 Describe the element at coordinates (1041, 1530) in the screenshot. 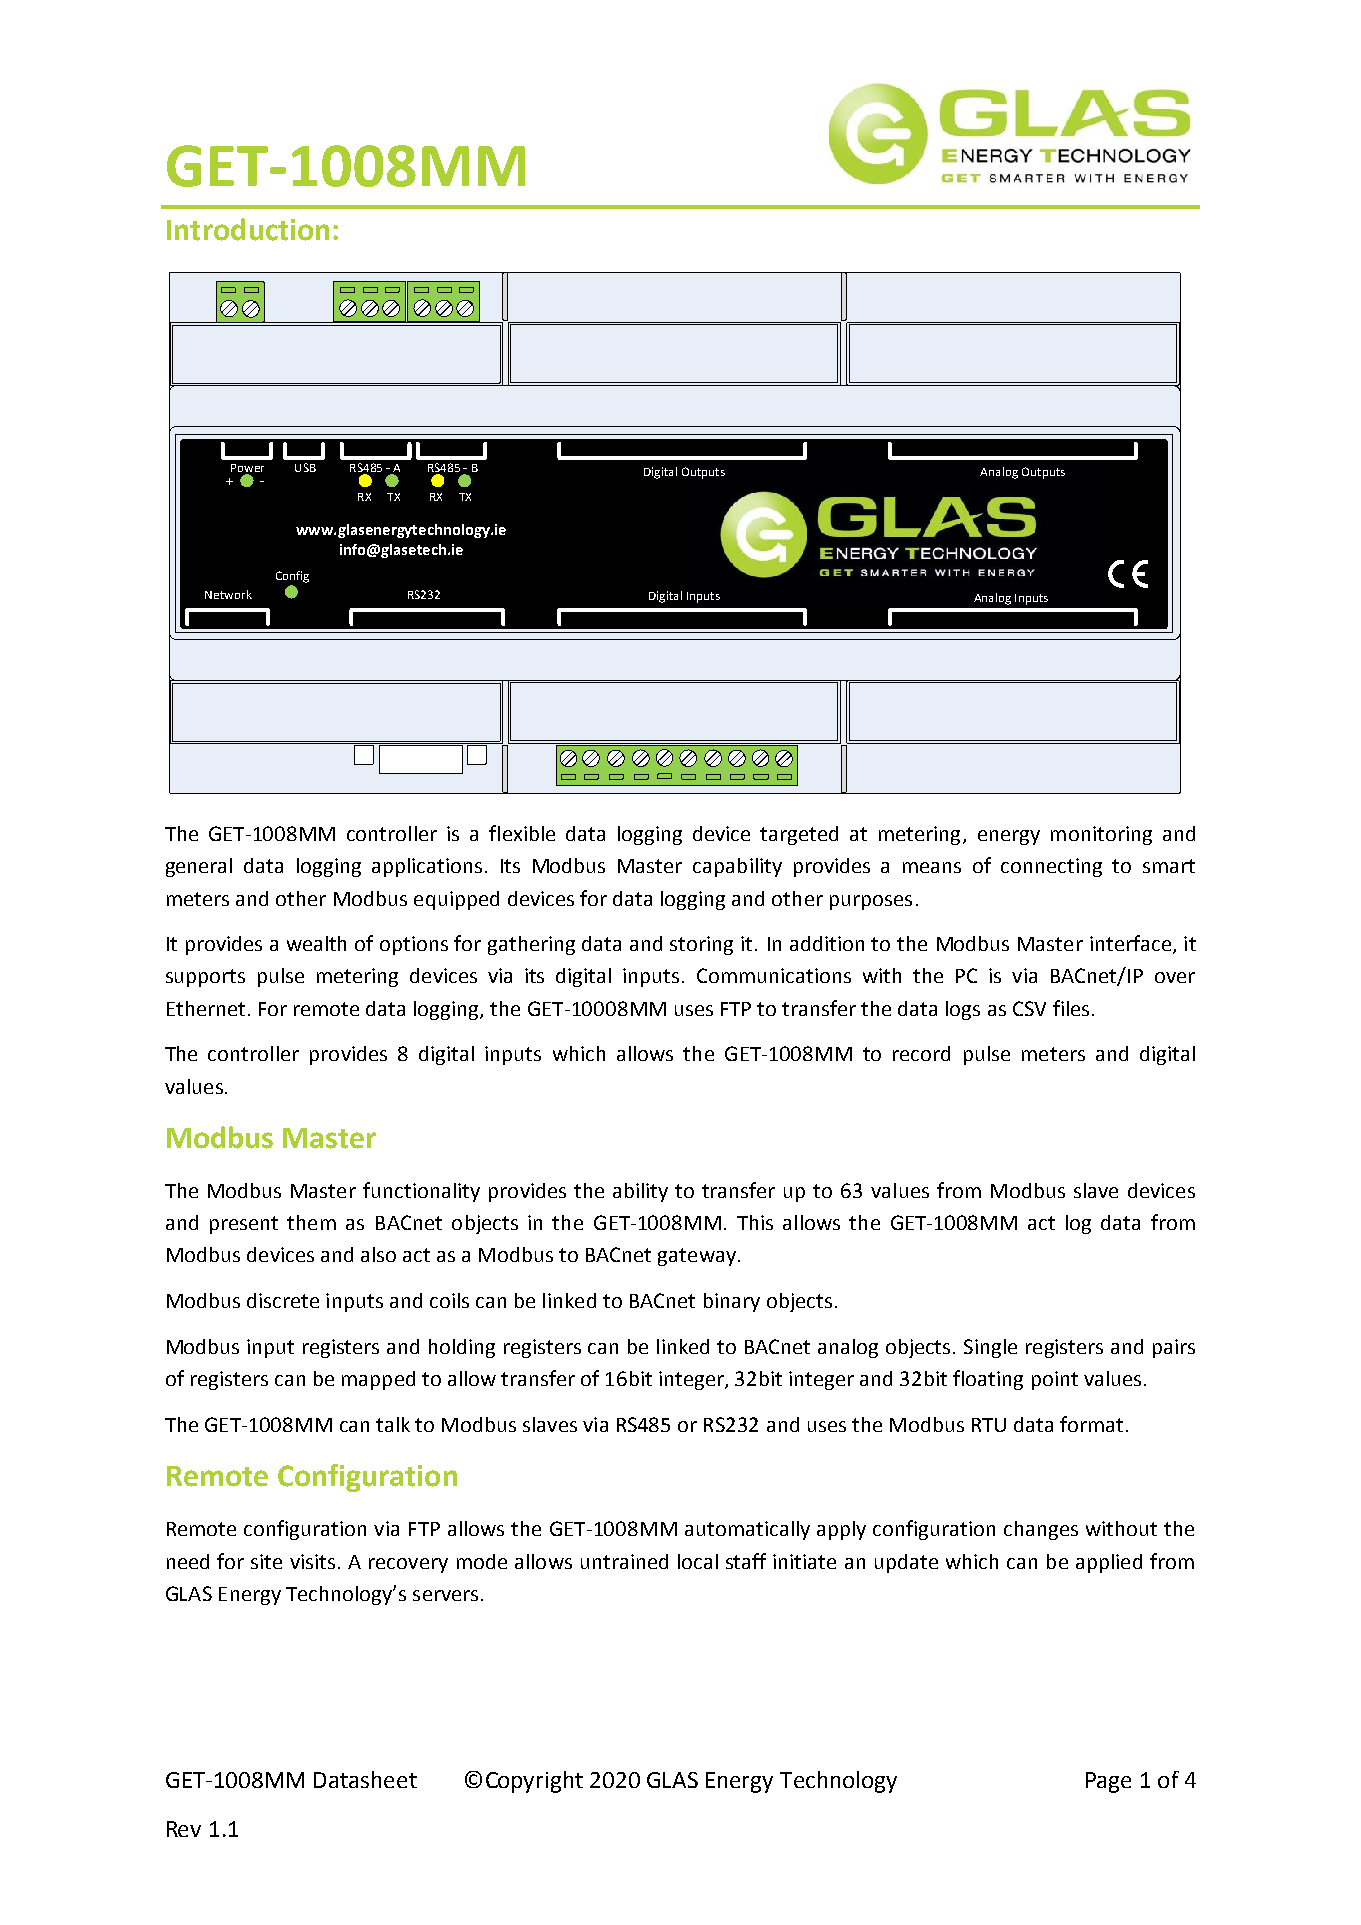

I see `changes` at that location.
